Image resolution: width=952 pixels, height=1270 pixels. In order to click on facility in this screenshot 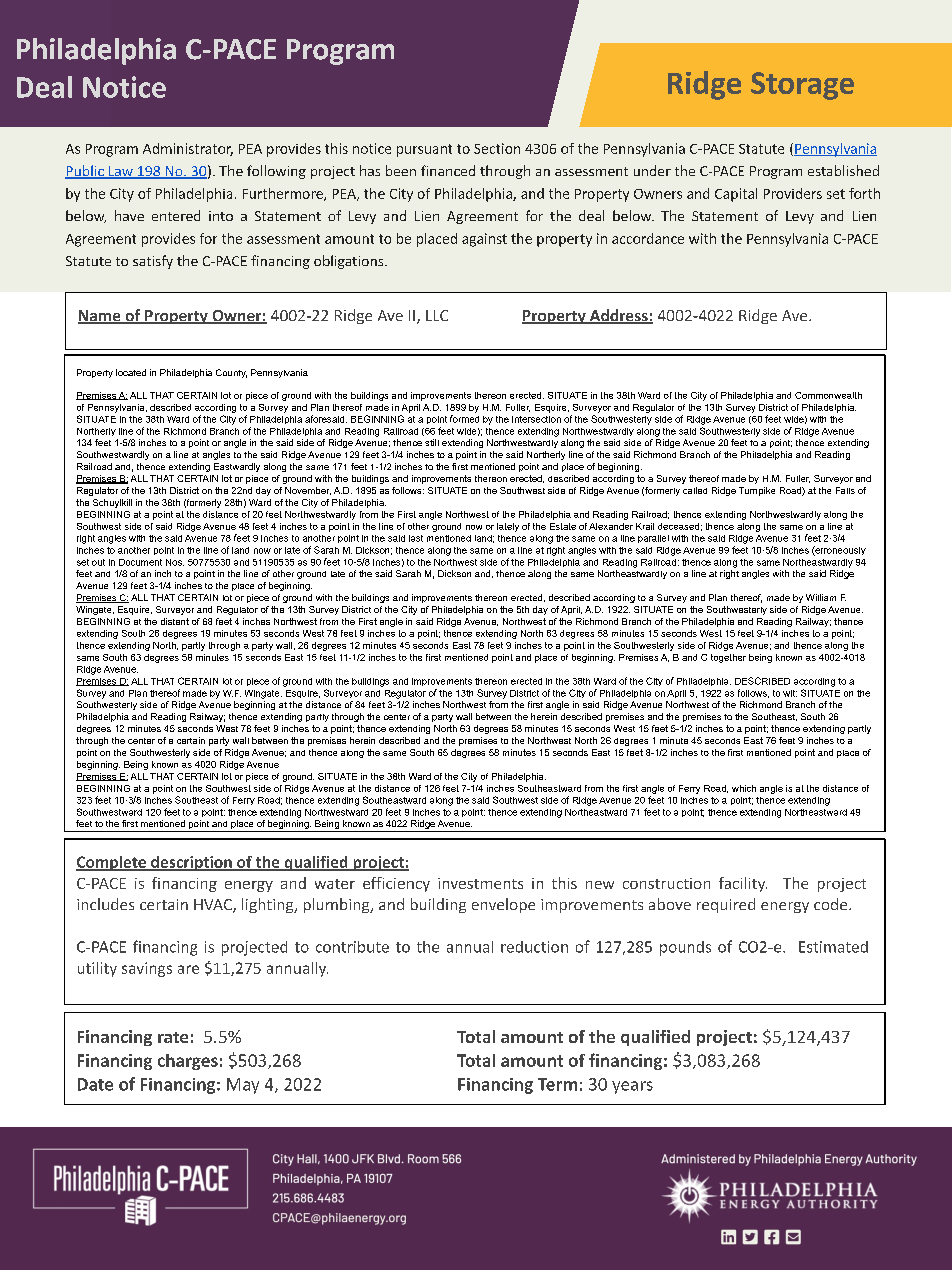, I will do `click(743, 884)`.
